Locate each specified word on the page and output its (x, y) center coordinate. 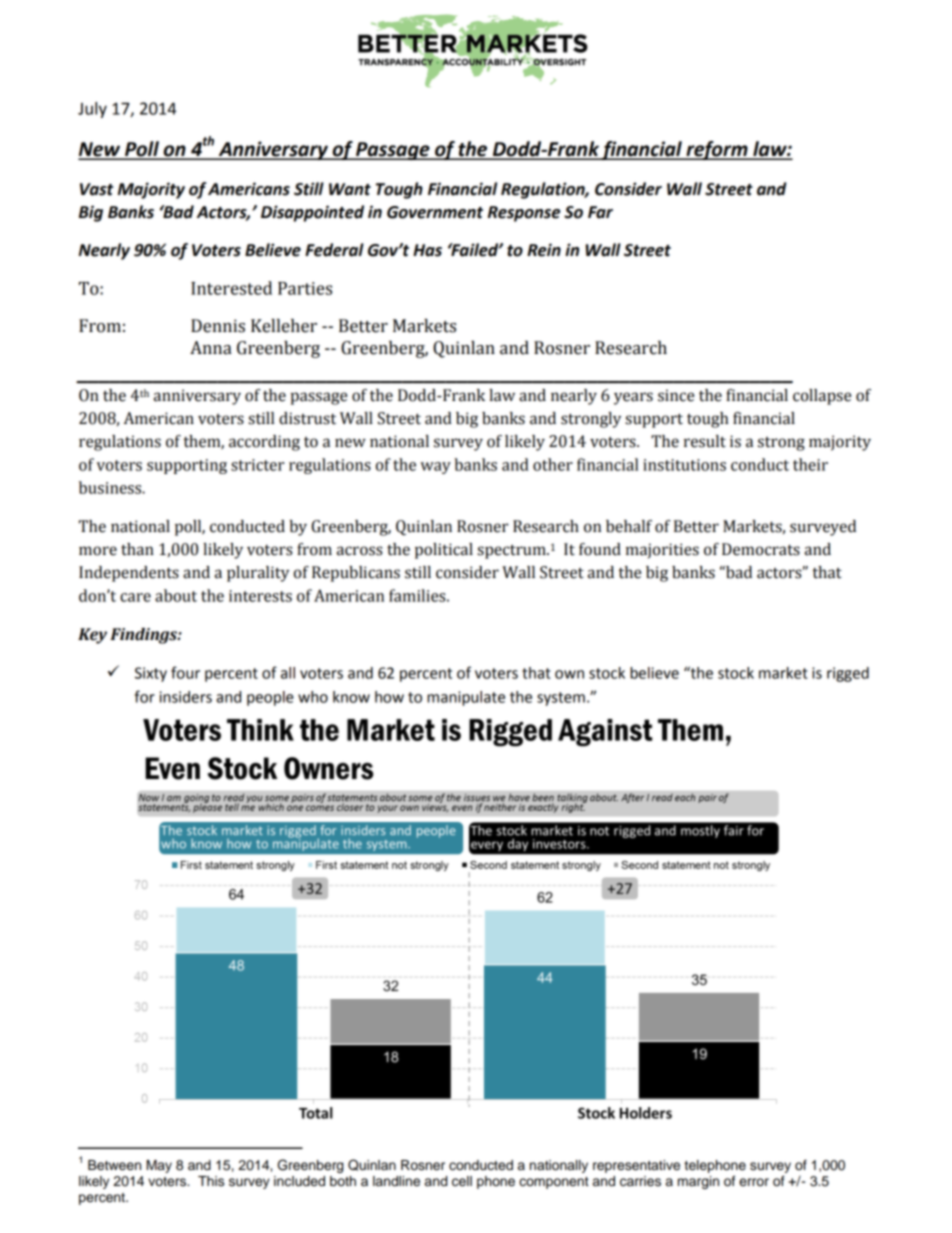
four (185, 672)
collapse (822, 397)
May (159, 1166)
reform (717, 150)
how (389, 697)
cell (462, 1181)
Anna (211, 348)
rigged (848, 674)
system (561, 699)
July (92, 110)
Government (435, 212)
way (435, 468)
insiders (185, 697)
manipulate (466, 698)
